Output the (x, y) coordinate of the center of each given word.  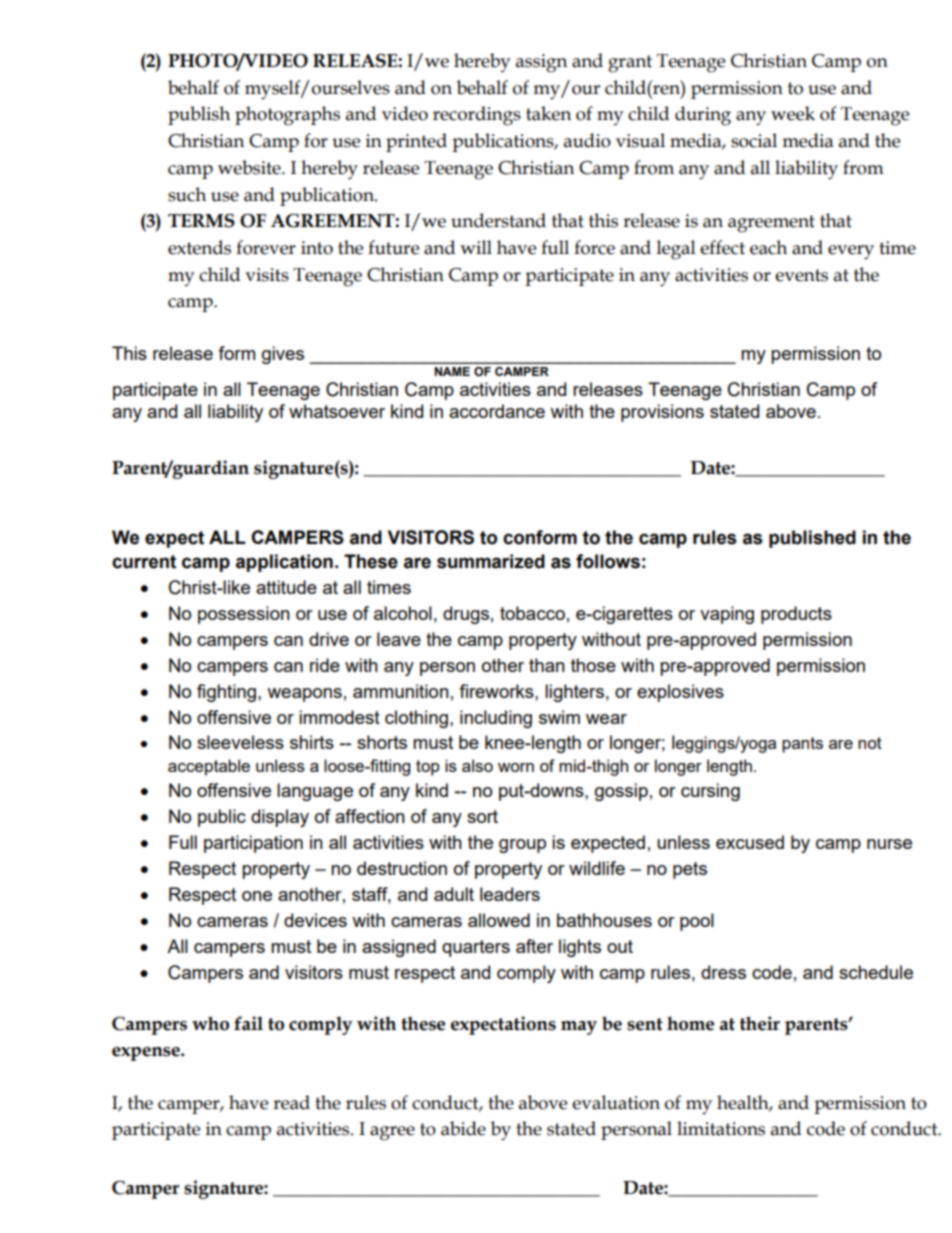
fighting (226, 693)
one (257, 896)
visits (267, 275)
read (291, 1102)
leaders (510, 894)
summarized (491, 561)
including (496, 719)
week (793, 113)
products (796, 615)
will (476, 247)
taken (548, 113)
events (801, 275)
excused (750, 842)
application (284, 563)
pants (802, 745)
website (250, 167)
